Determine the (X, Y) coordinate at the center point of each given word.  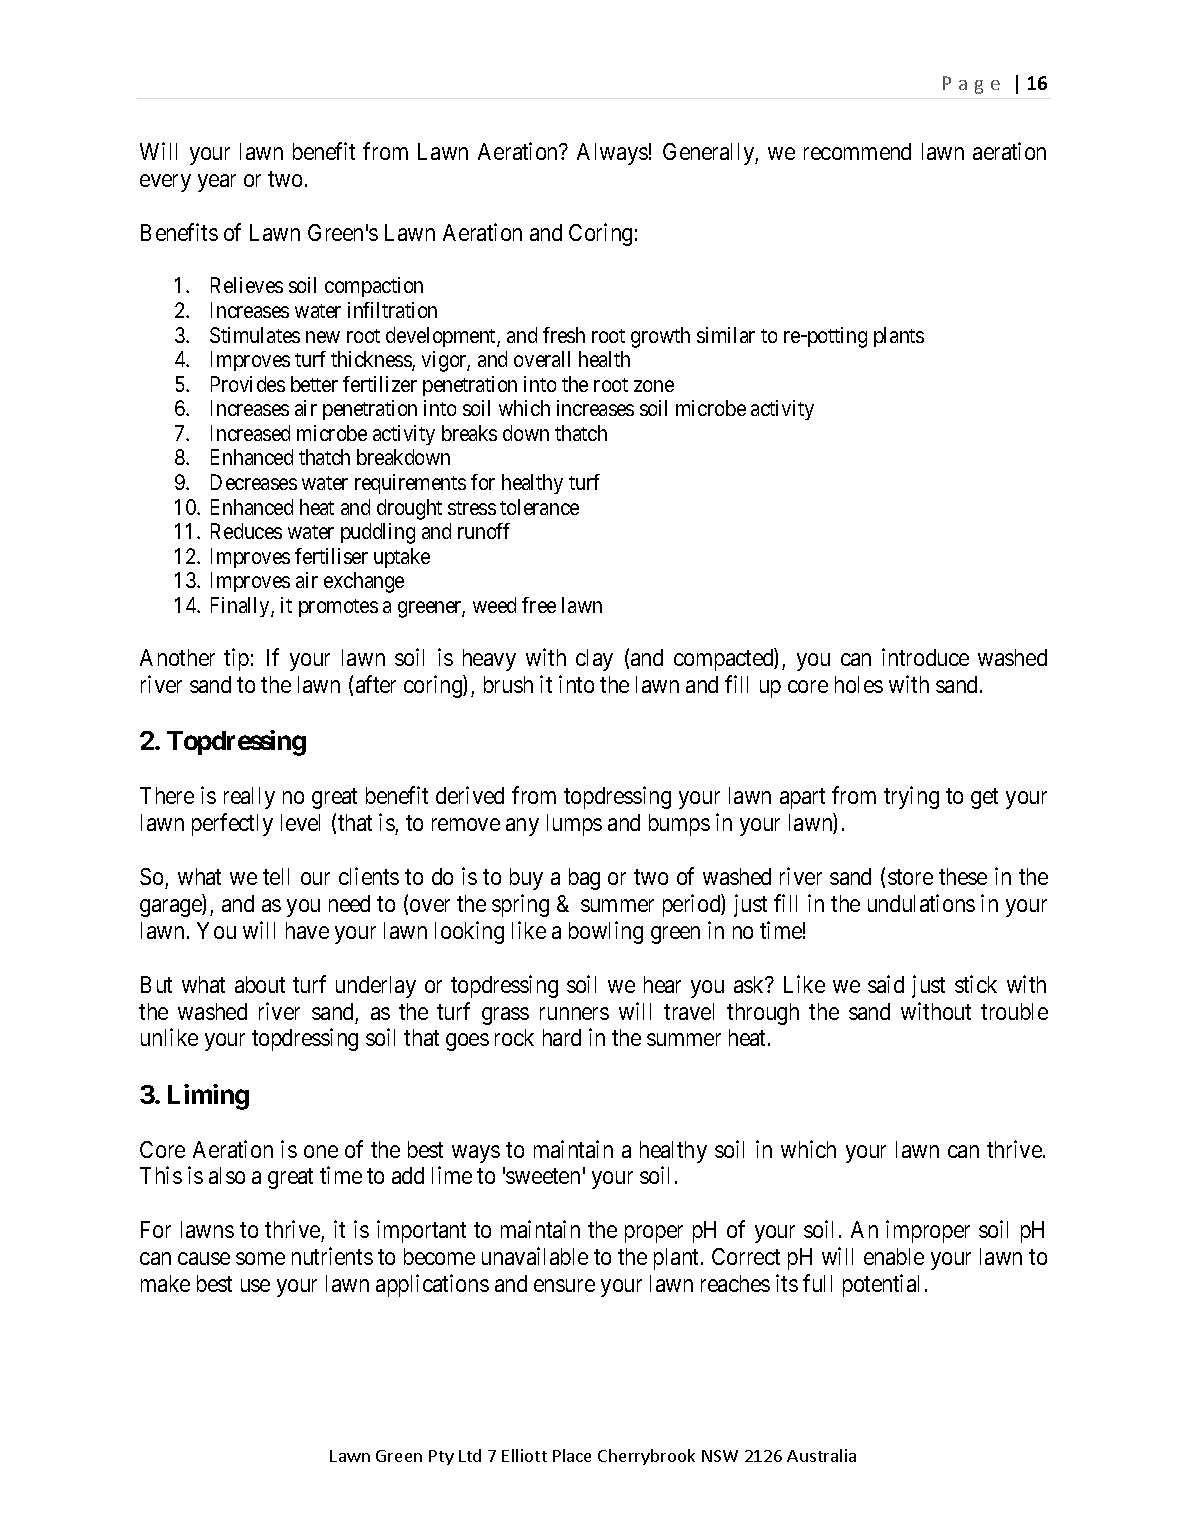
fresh (564, 335)
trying (911, 797)
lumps (574, 825)
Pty (441, 1457)
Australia (821, 1455)
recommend (857, 151)
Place (572, 1455)
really (249, 798)
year (217, 183)
